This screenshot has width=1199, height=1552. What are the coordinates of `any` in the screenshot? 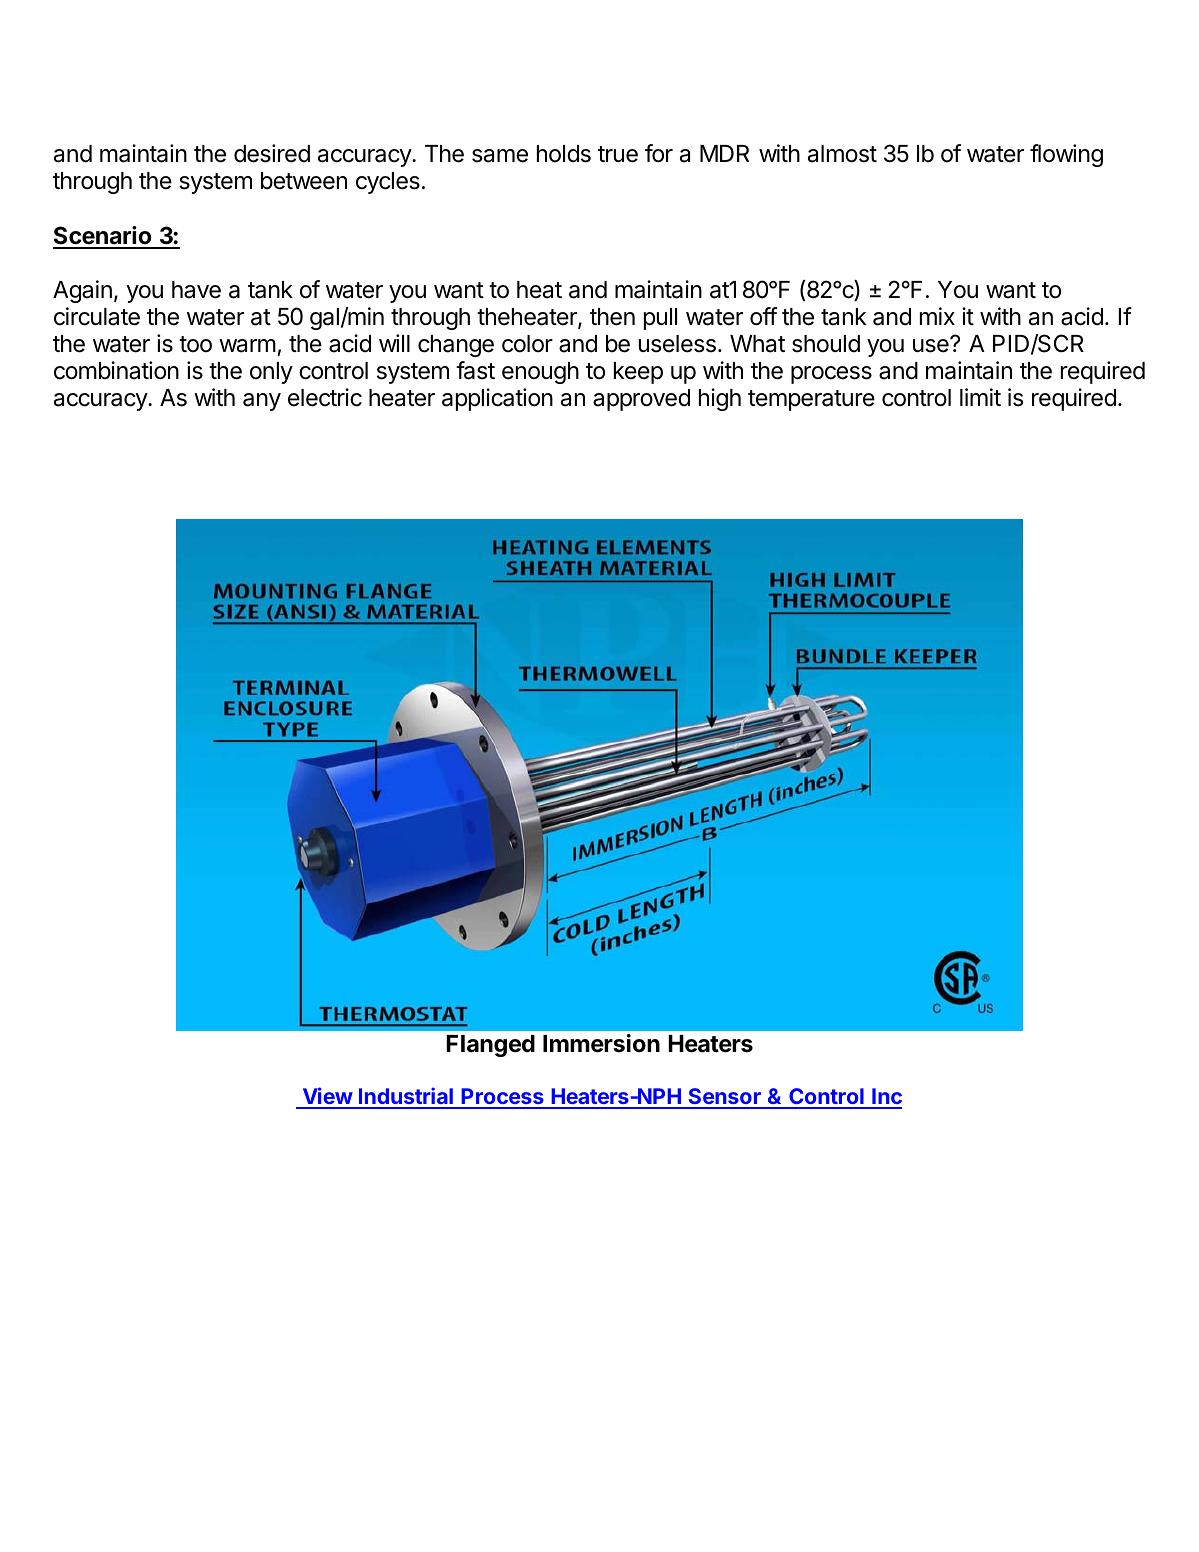 It's located at (262, 402).
